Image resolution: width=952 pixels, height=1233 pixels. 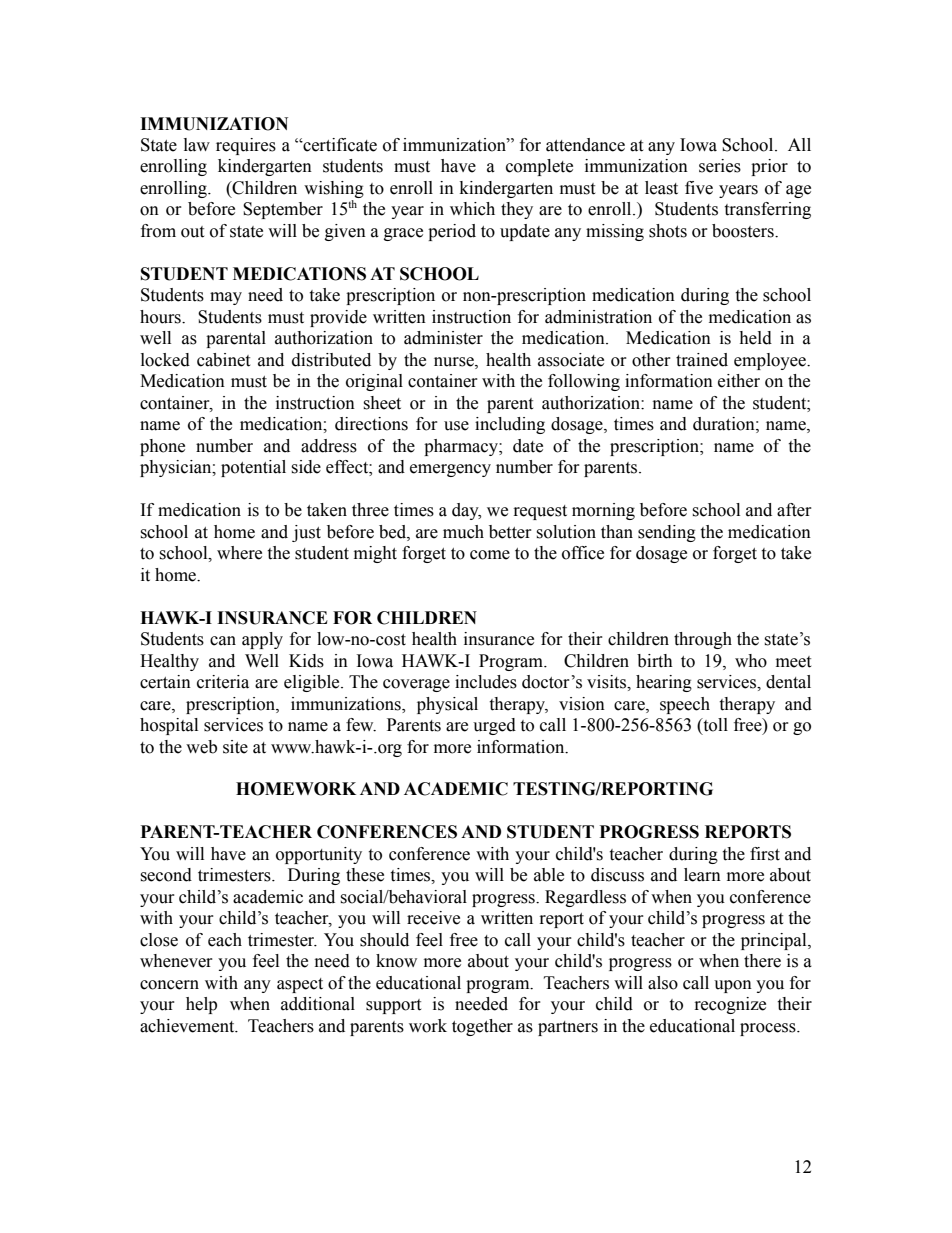 What do you see at coordinates (490, 555) in the screenshot?
I see `come` at bounding box center [490, 555].
